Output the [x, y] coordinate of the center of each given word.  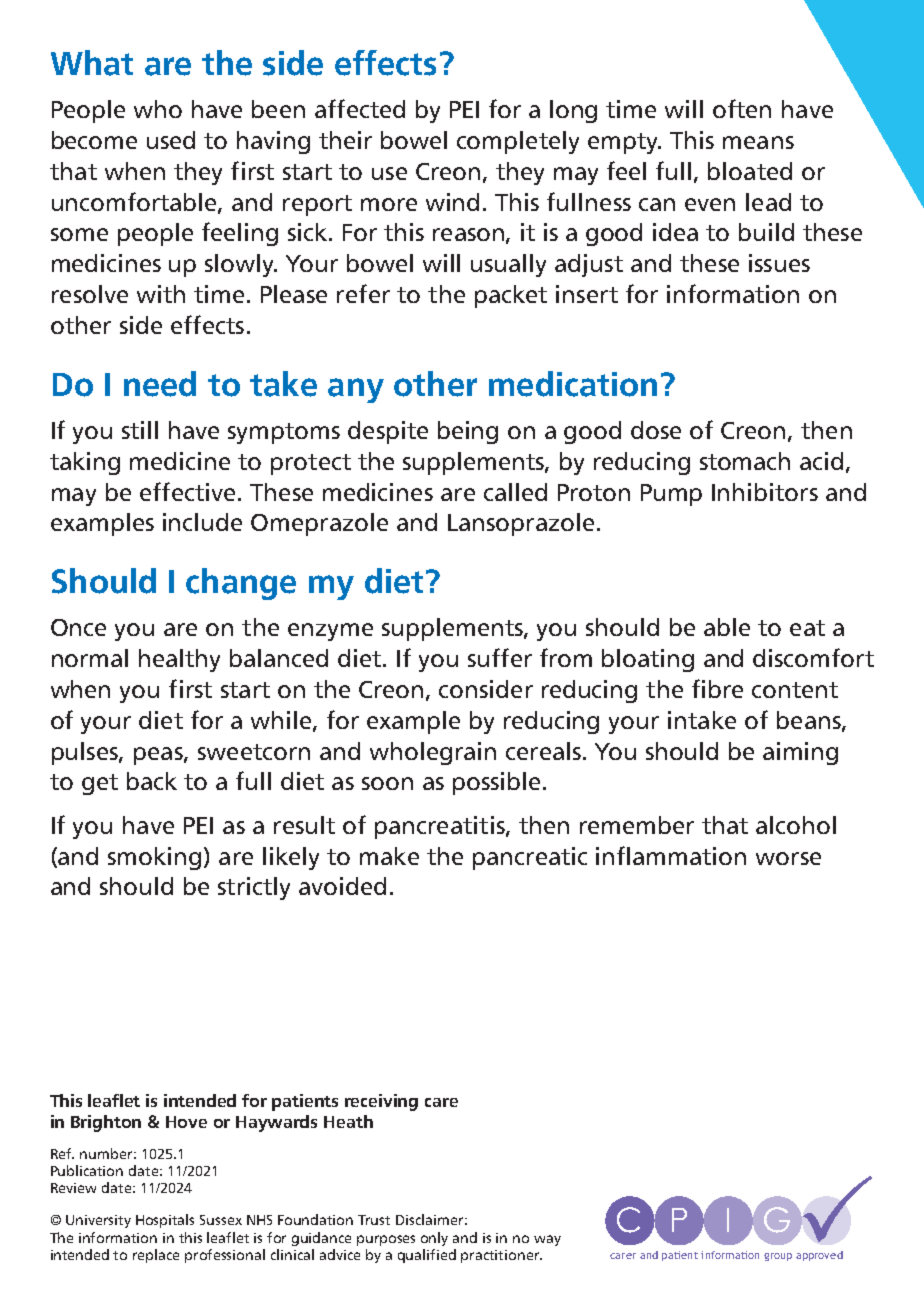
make [389, 856]
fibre [717, 688]
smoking [154, 858]
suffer [500, 657]
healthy [179, 660]
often [742, 108]
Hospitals [165, 1221]
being [468, 432]
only [434, 1239]
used [171, 140]
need [160, 384]
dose [656, 430]
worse [788, 858]
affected [360, 108]
